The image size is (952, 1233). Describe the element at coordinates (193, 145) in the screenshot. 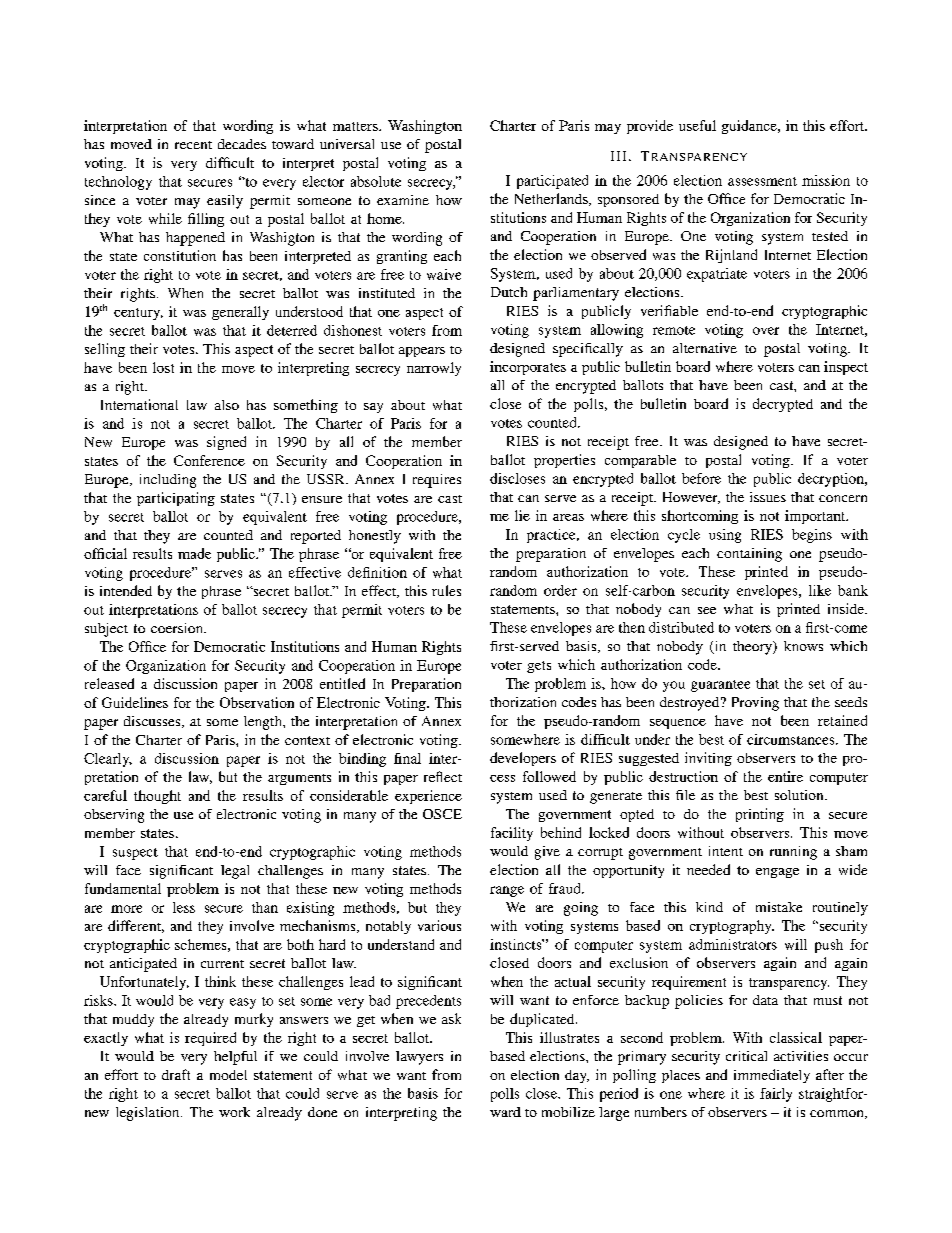

I see `recent` at that location.
